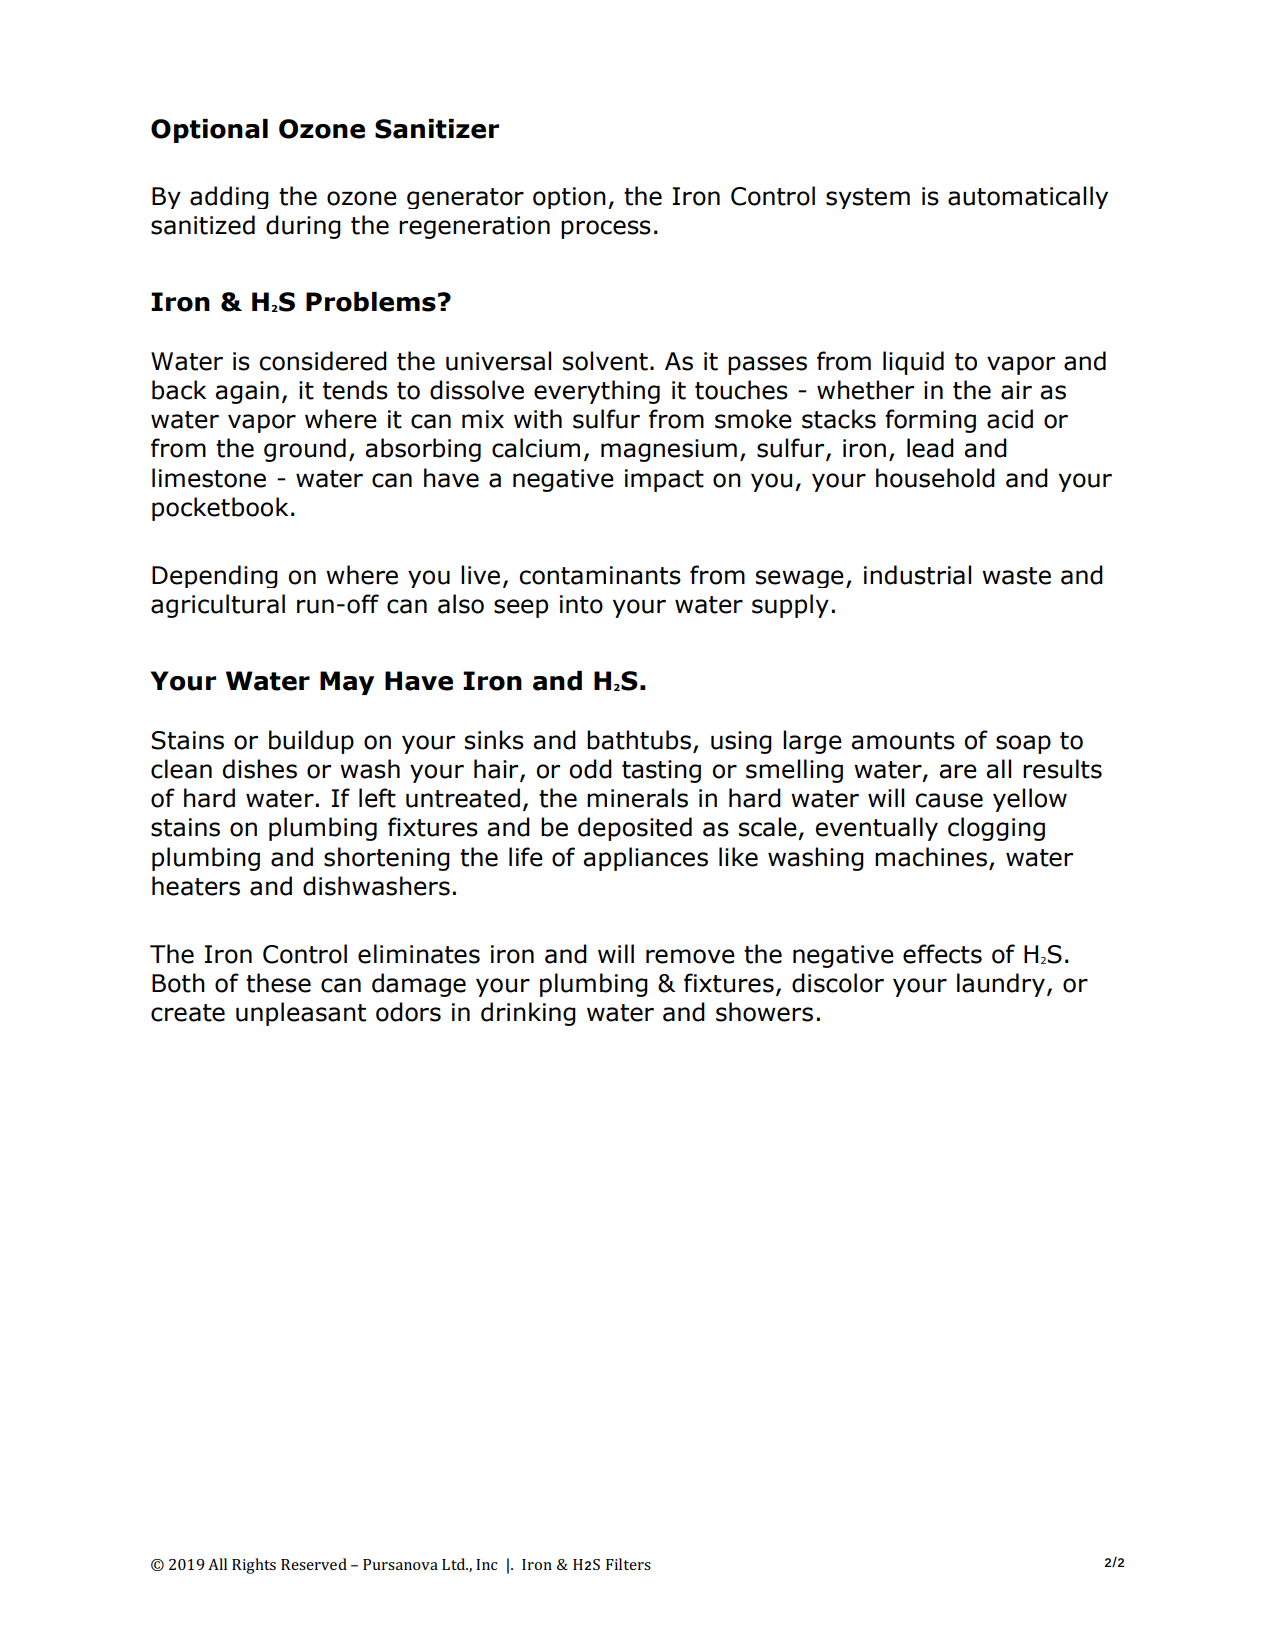 The width and height of the screenshot is (1275, 1650). I want to click on industrial, so click(917, 575).
